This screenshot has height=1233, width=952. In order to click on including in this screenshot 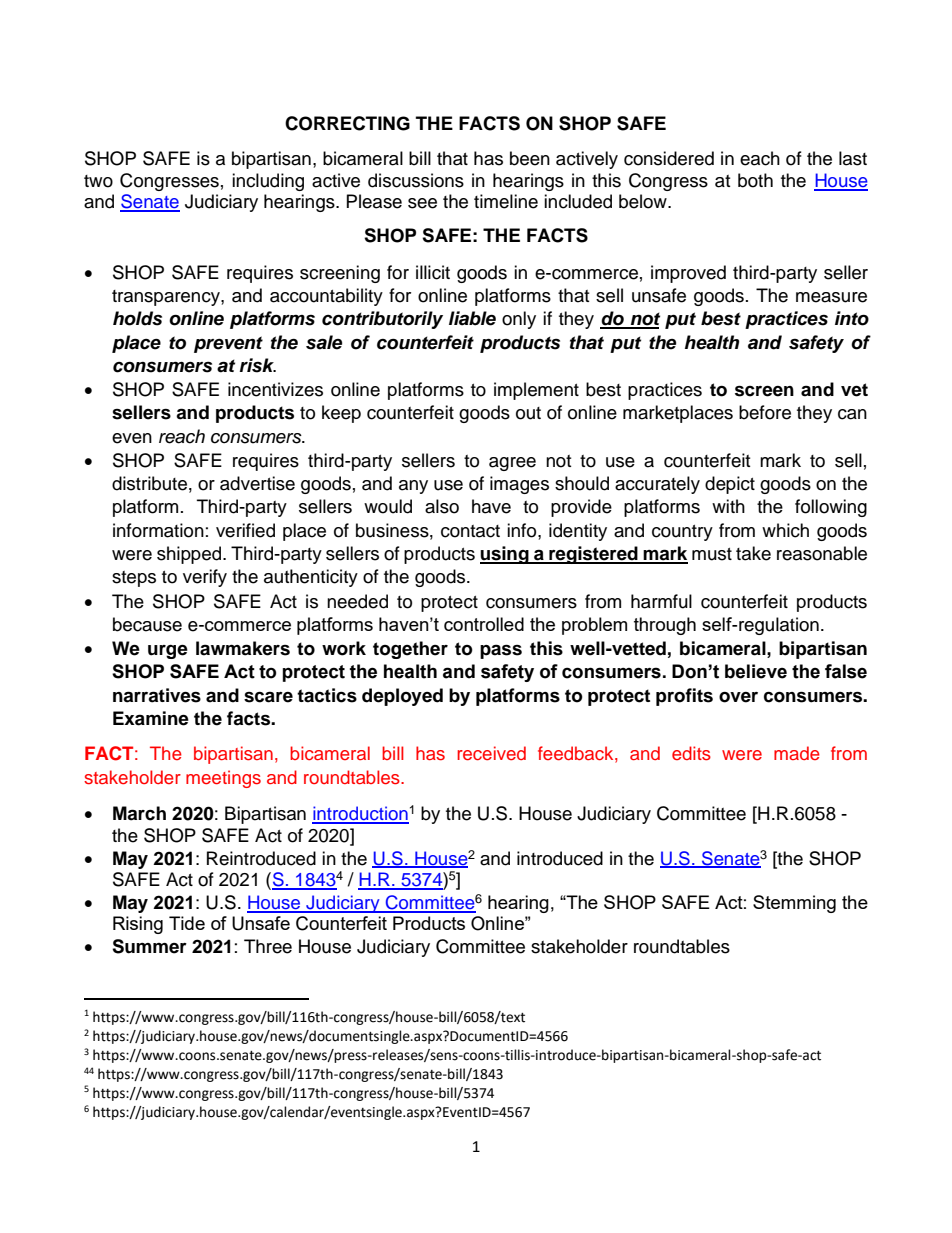, I will do `click(268, 182)`.
